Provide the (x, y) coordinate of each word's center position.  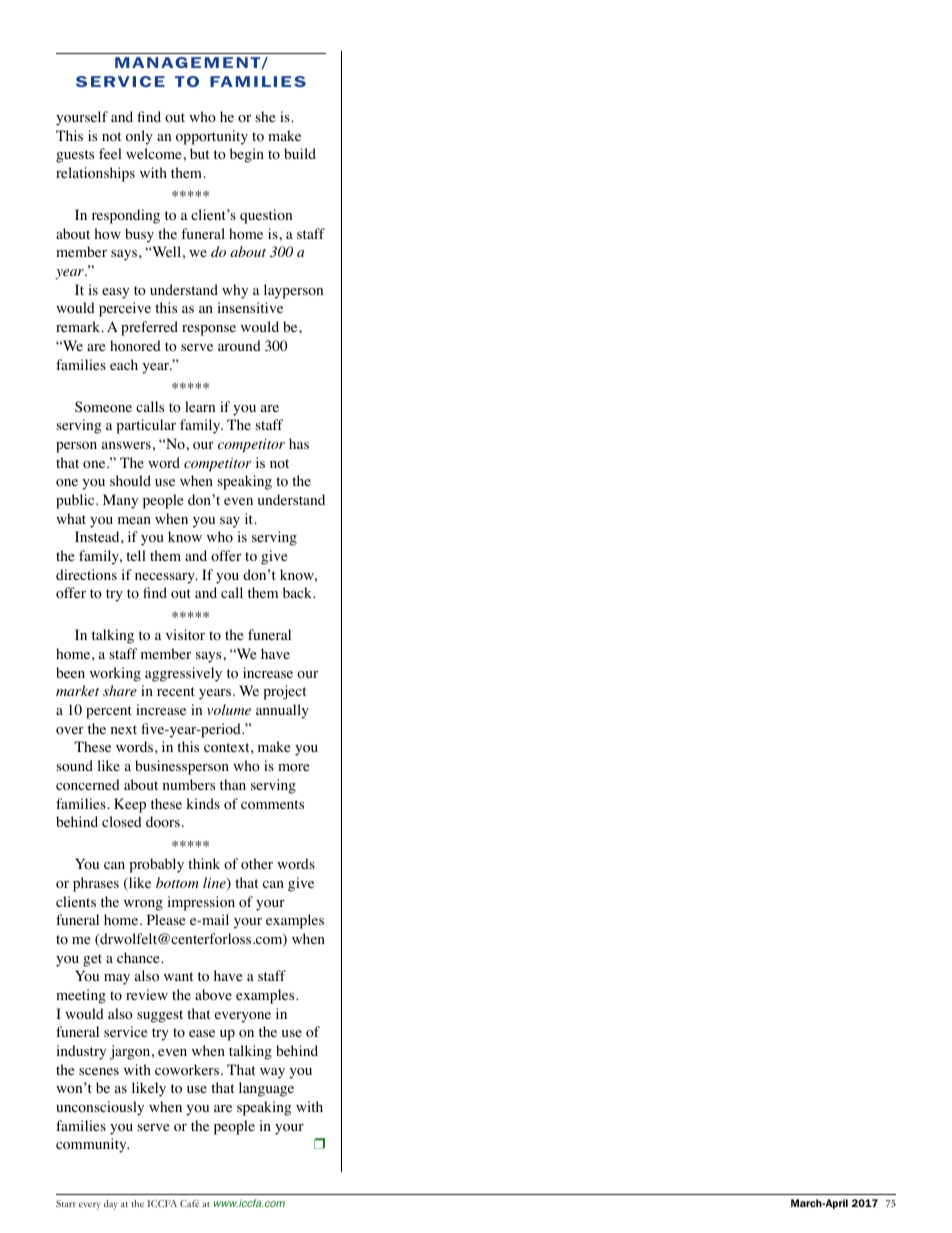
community (92, 1145)
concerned (88, 785)
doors (163, 822)
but (199, 153)
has (299, 443)
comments (272, 805)
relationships (95, 174)
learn (200, 406)
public (76, 501)
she (265, 116)
